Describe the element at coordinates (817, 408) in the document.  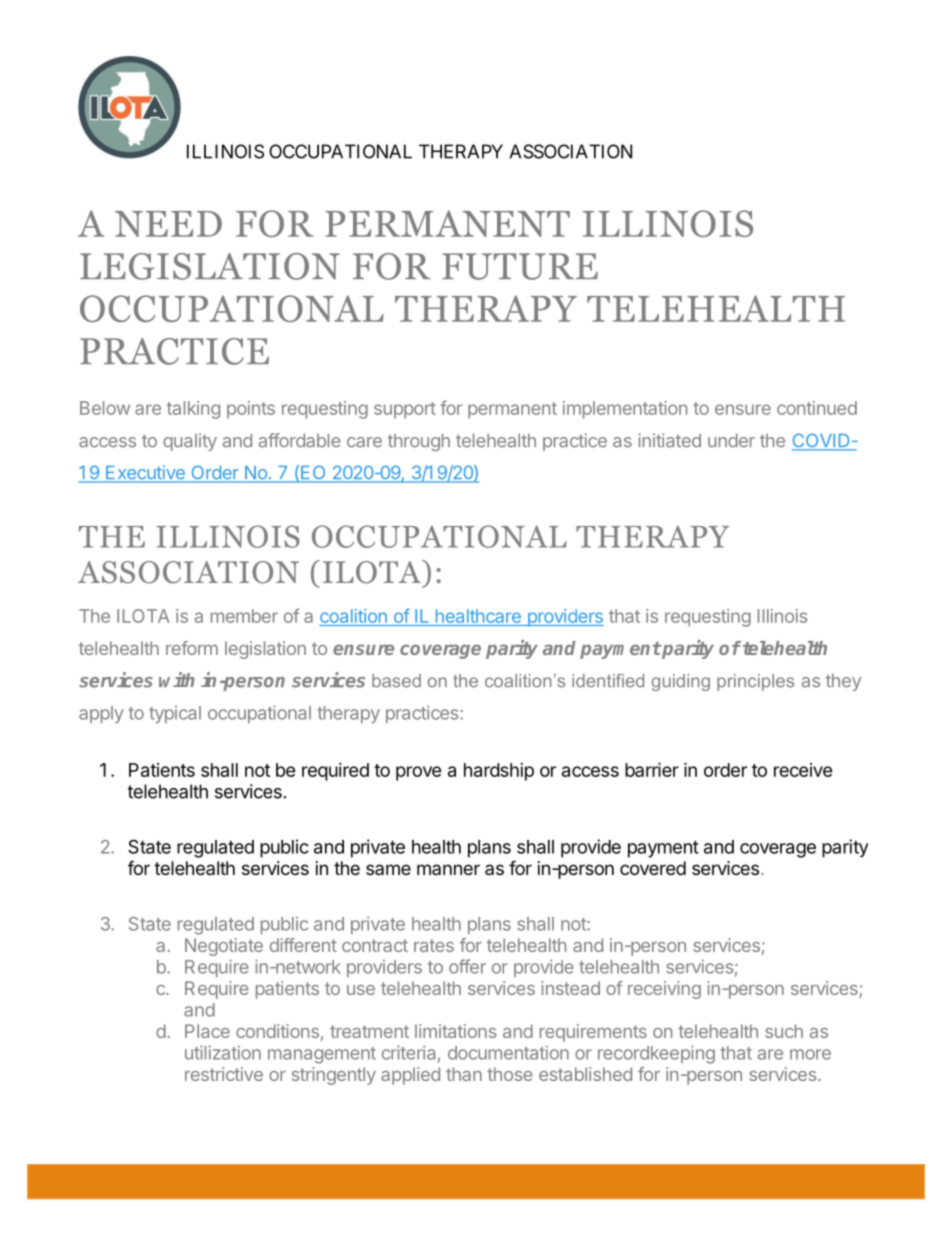
I see `continued` at that location.
